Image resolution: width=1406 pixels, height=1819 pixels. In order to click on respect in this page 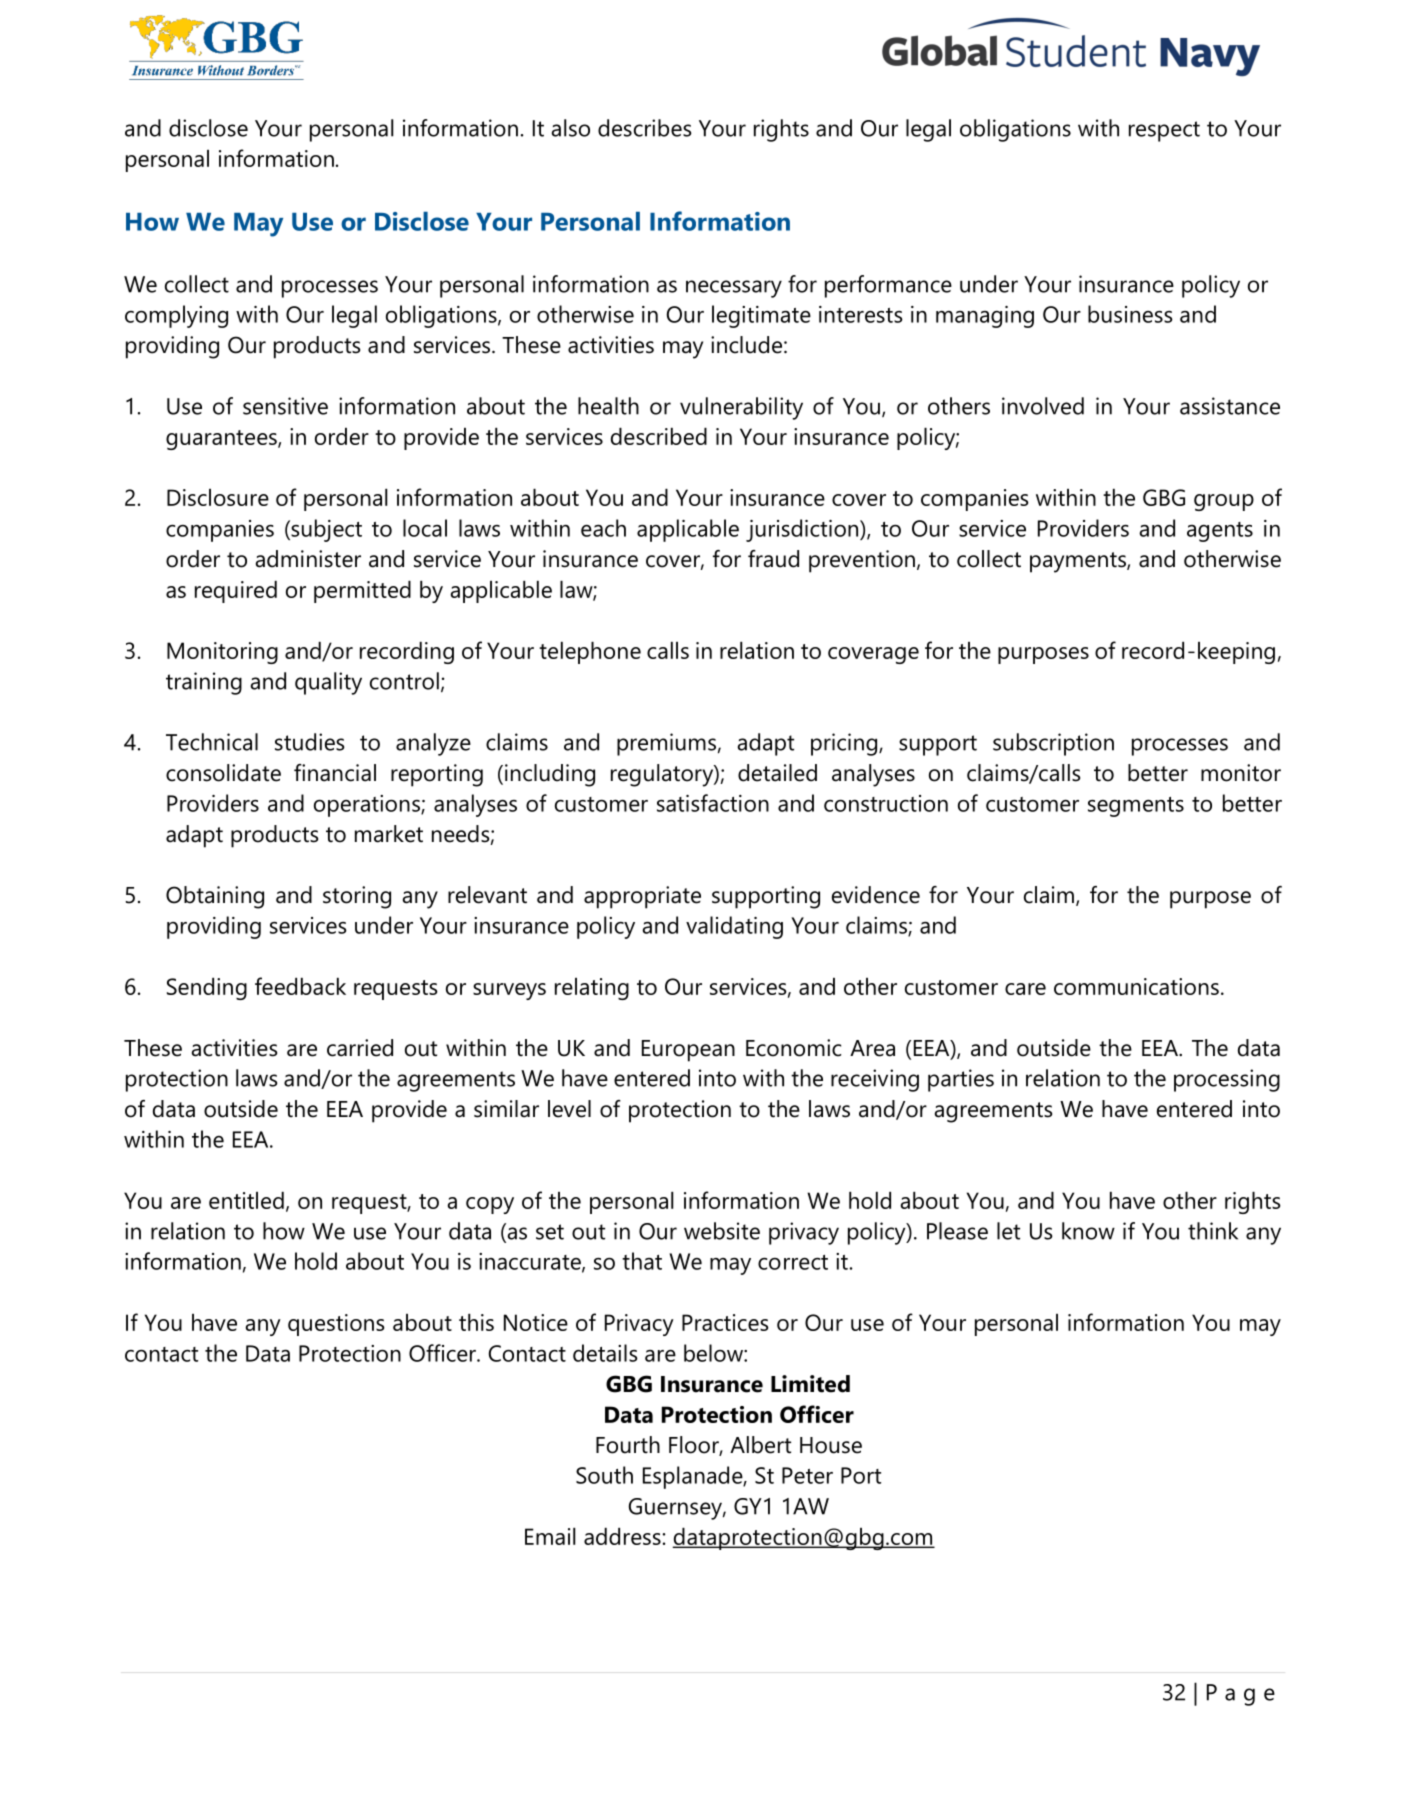, I will do `click(1164, 131)`.
